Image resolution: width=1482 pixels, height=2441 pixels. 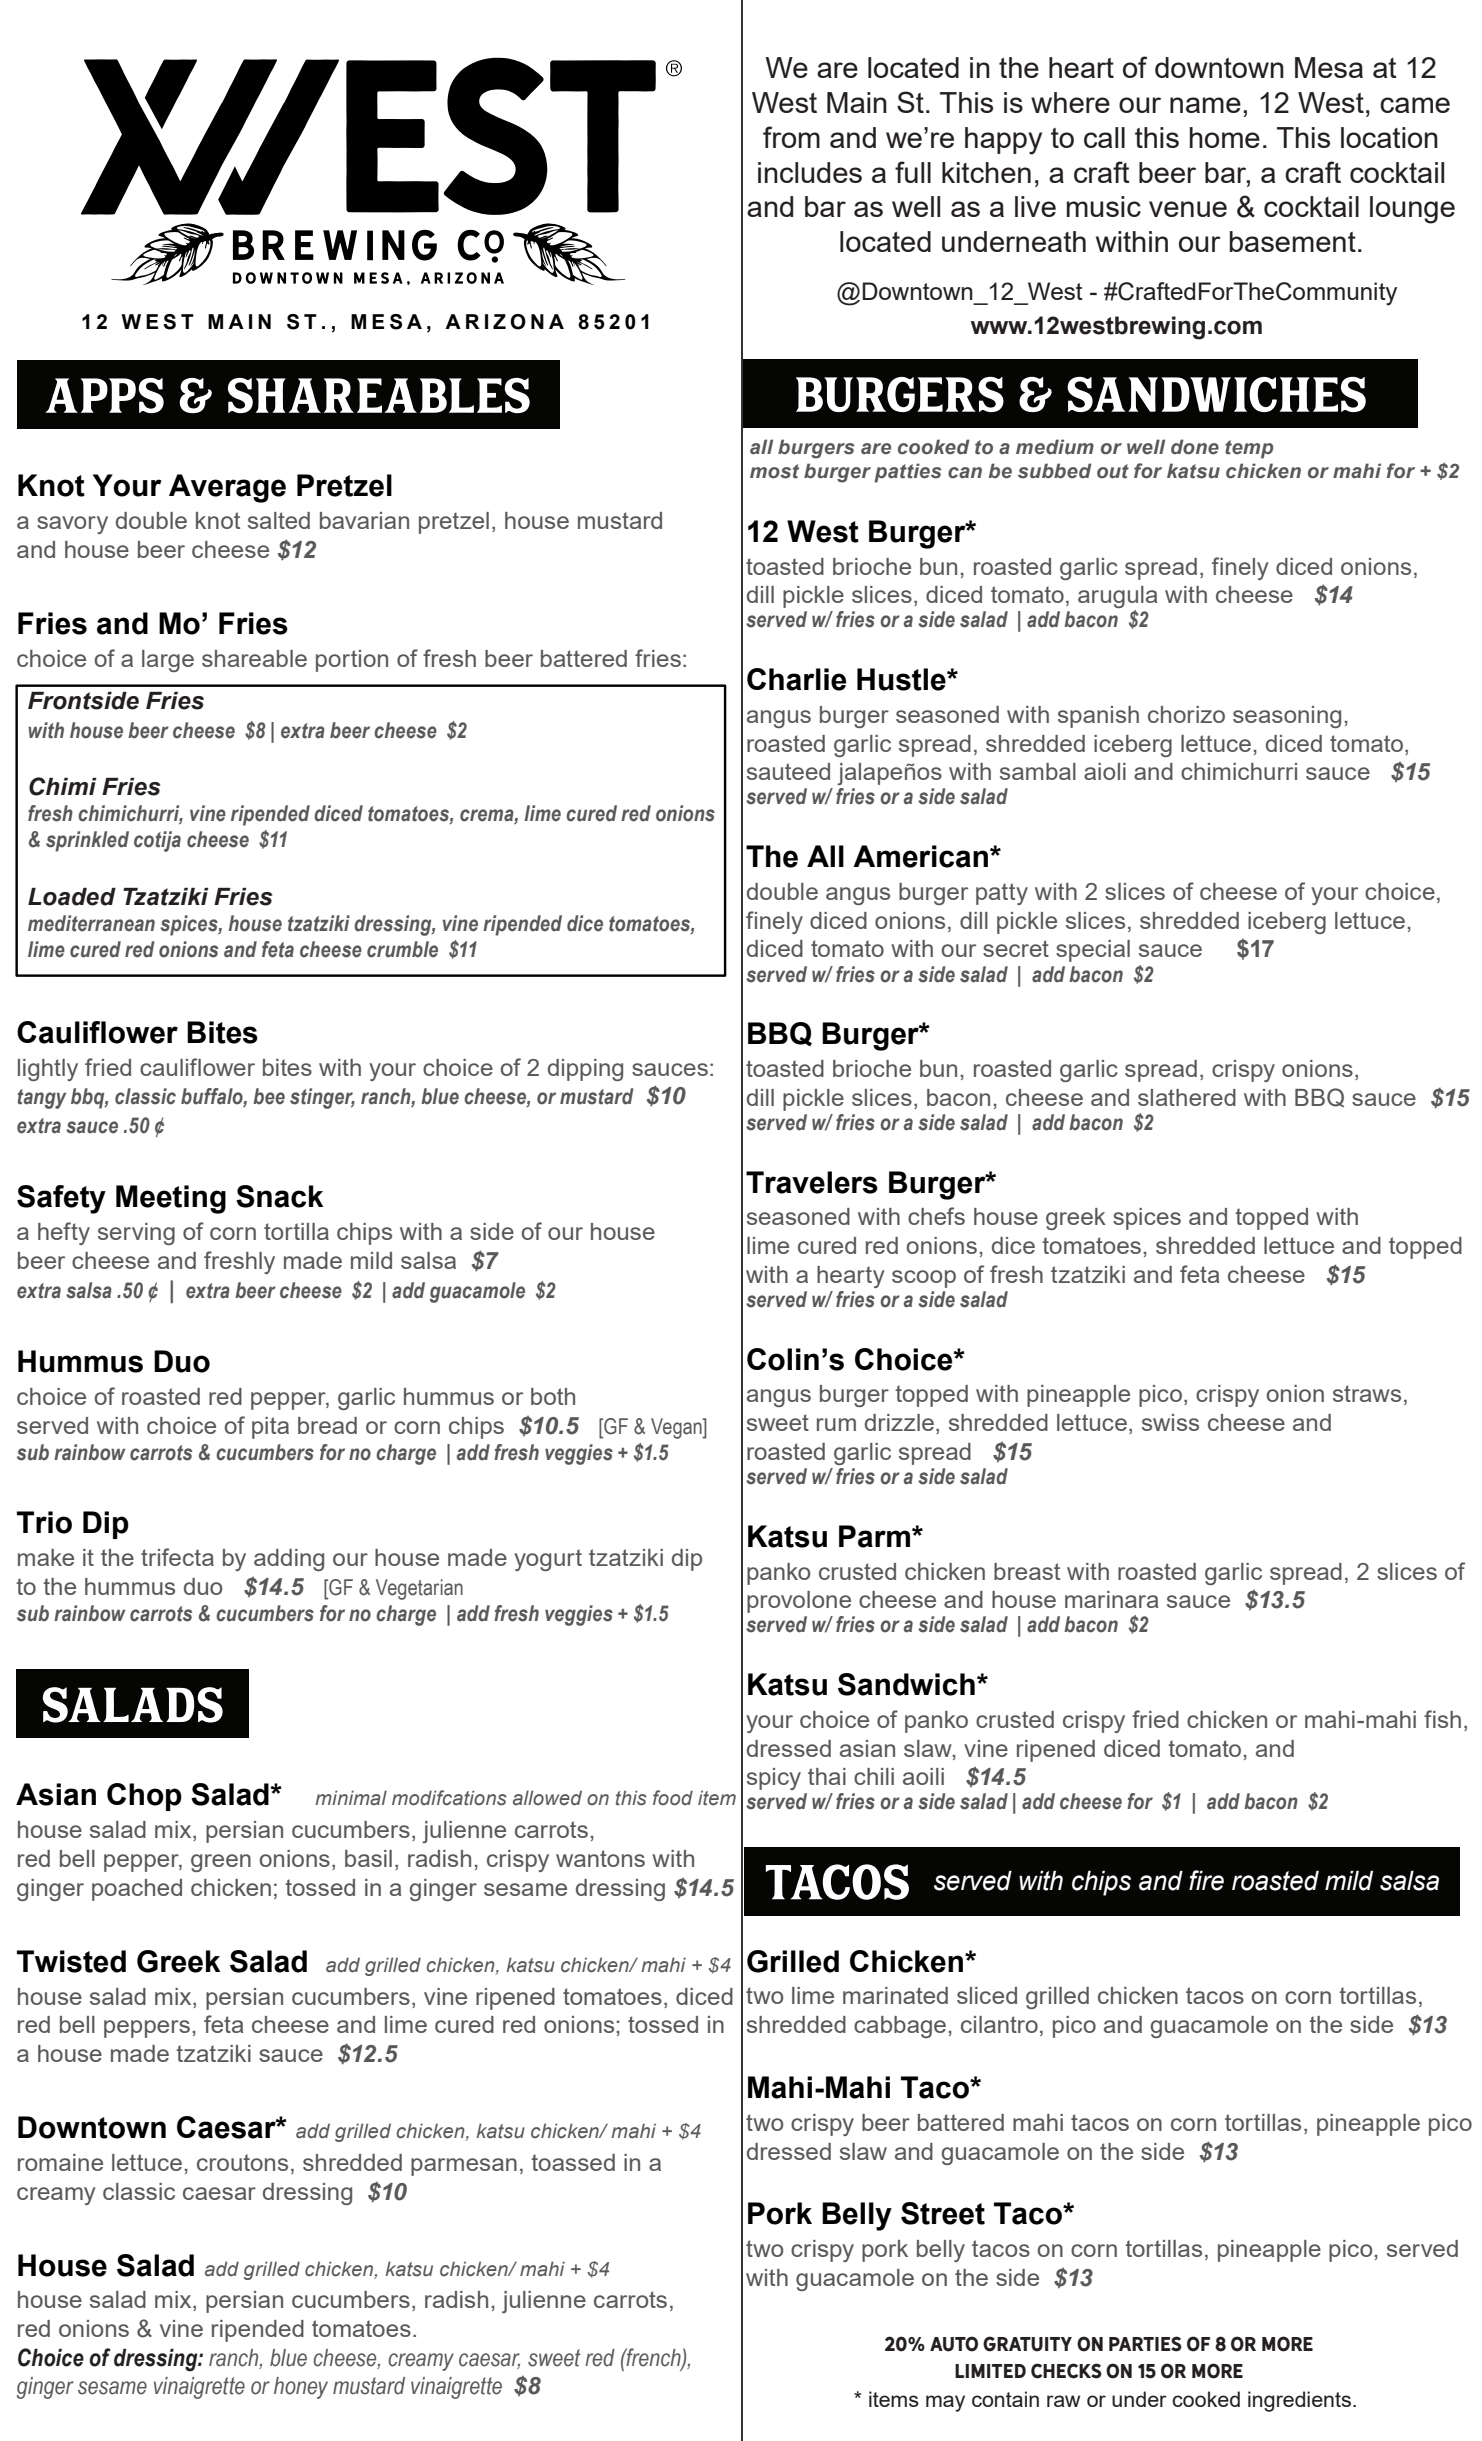 I want to click on ingredients, so click(x=1299, y=2401).
